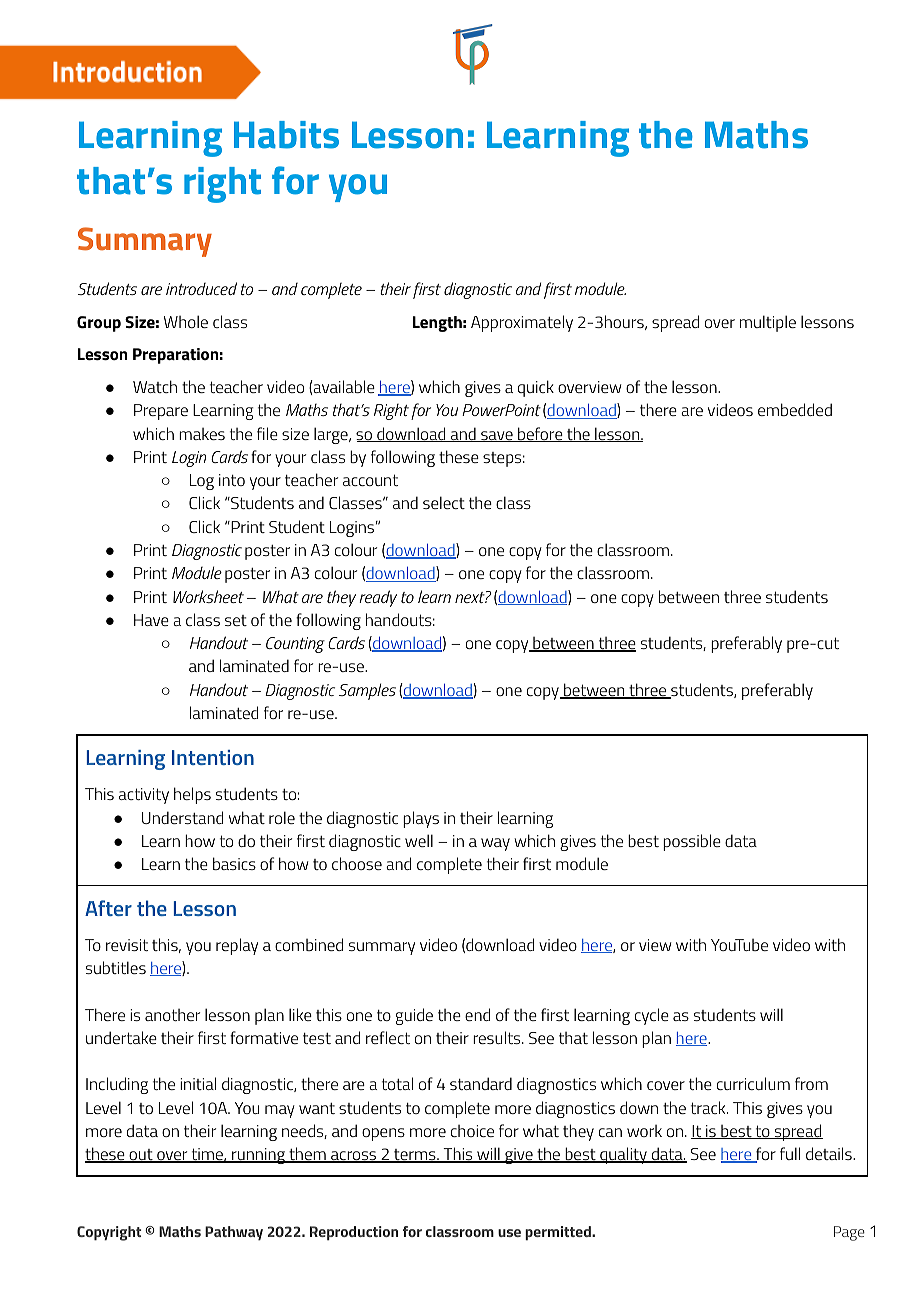 This page has width=924, height=1307. Describe the element at coordinates (522, 323) in the page. I see `Approximately` at that location.
